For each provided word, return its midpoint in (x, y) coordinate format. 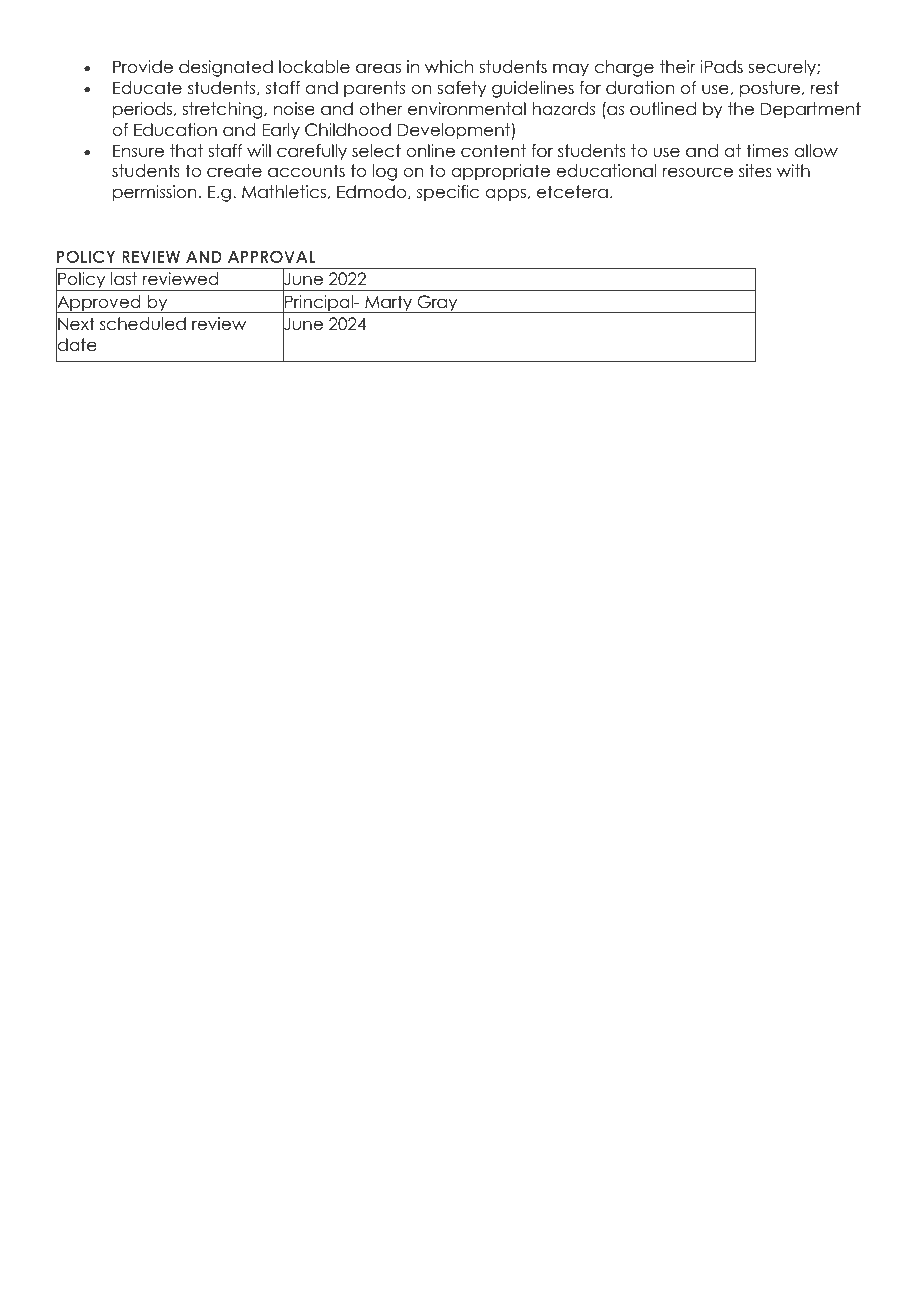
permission (155, 193)
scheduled (143, 324)
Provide (143, 67)
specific (448, 193)
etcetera (572, 192)
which (449, 67)
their (677, 67)
